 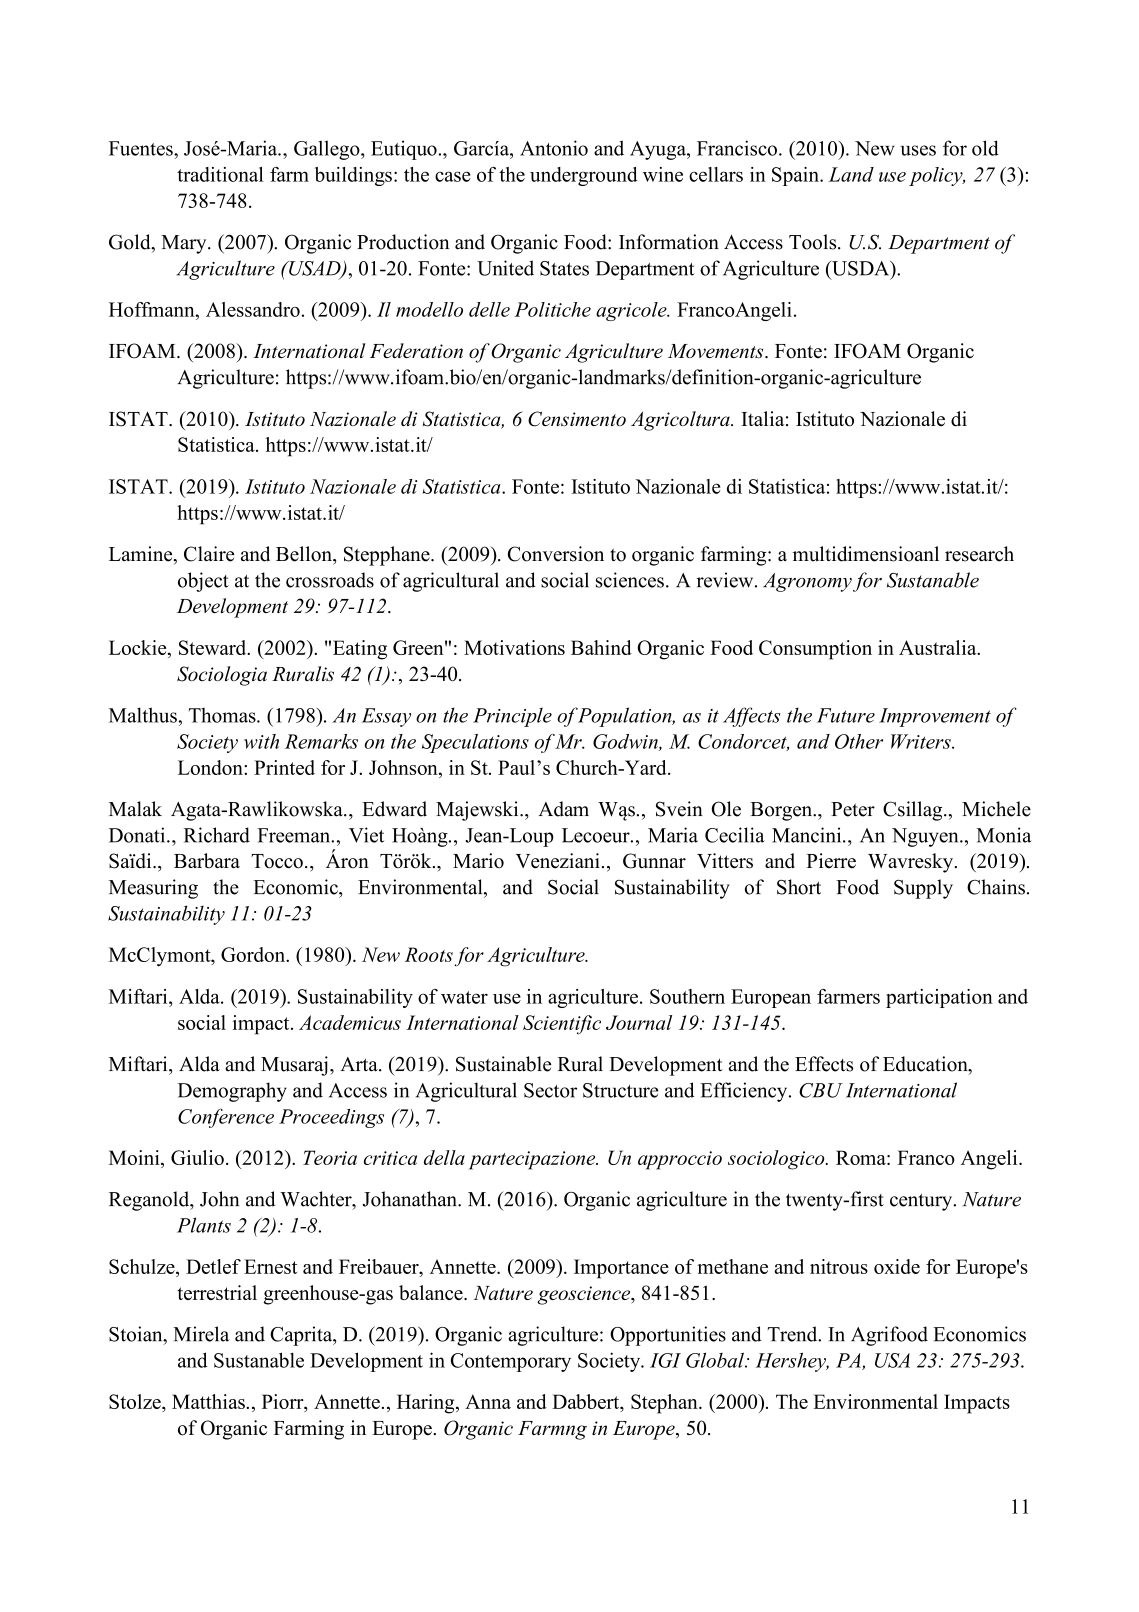 What do you see at coordinates (939, 998) in the screenshot?
I see `participation` at bounding box center [939, 998].
